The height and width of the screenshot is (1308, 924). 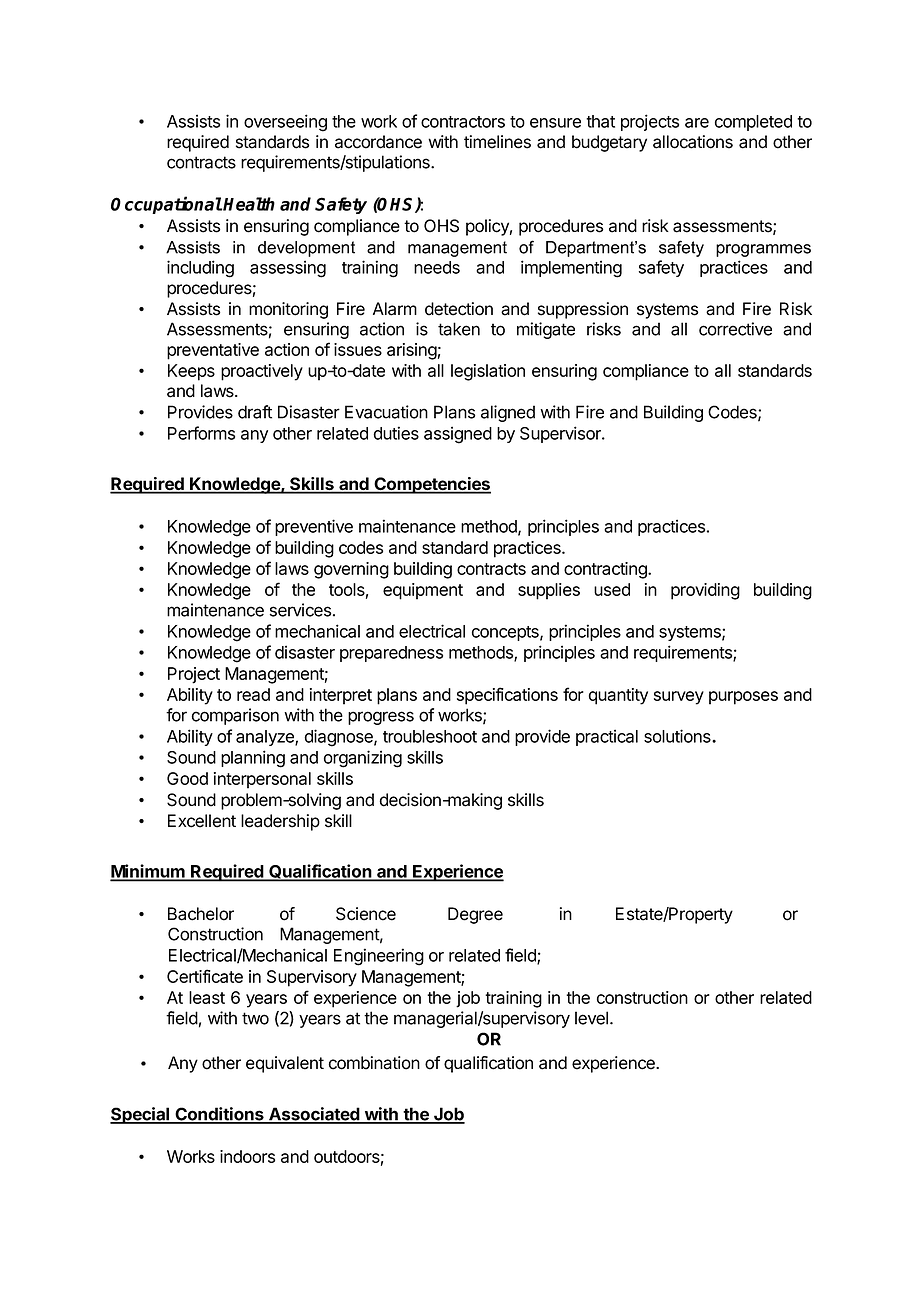 What do you see at coordinates (735, 329) in the screenshot?
I see `corrective` at bounding box center [735, 329].
